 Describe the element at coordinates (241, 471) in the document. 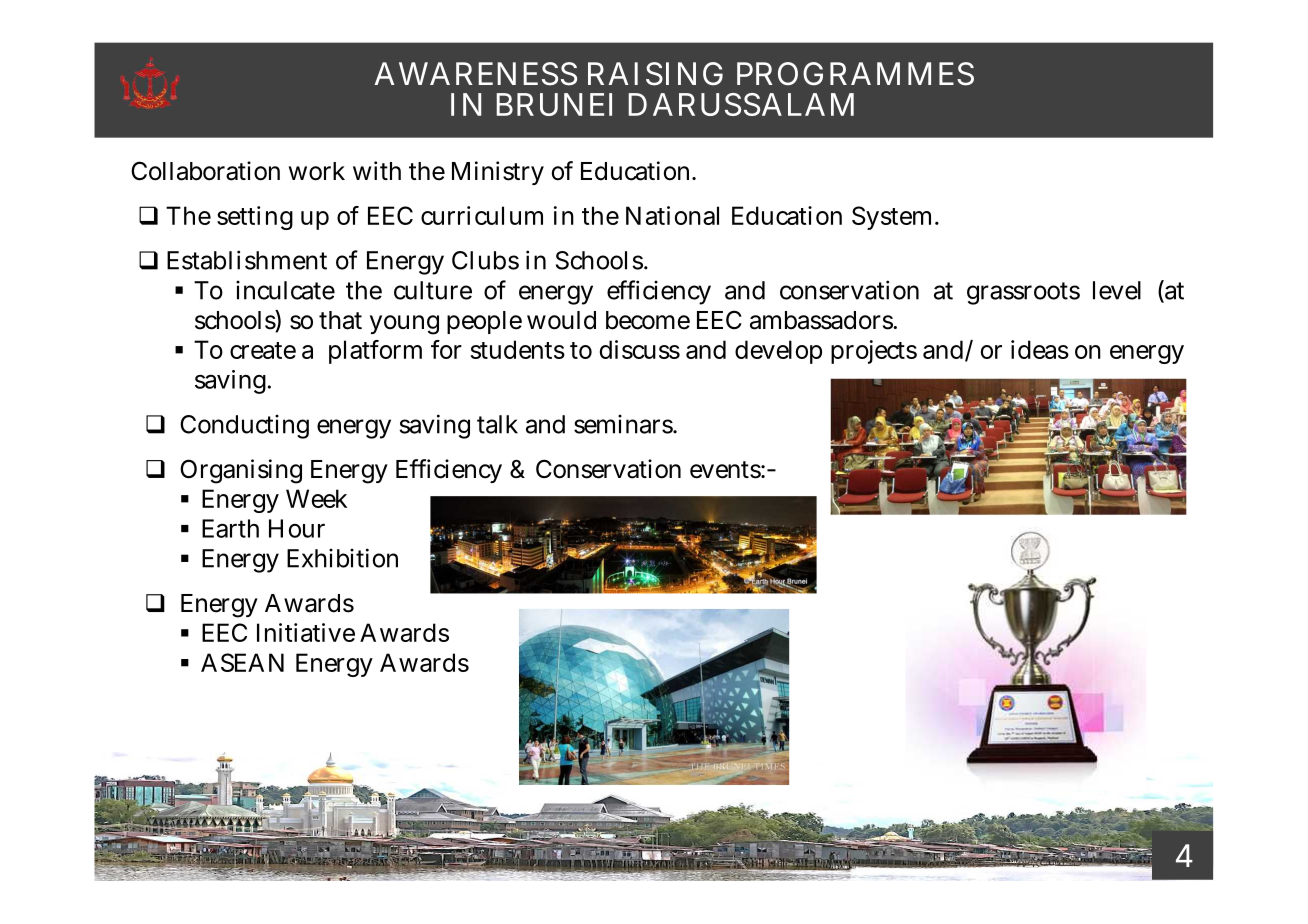

I see `Organising` at that location.
